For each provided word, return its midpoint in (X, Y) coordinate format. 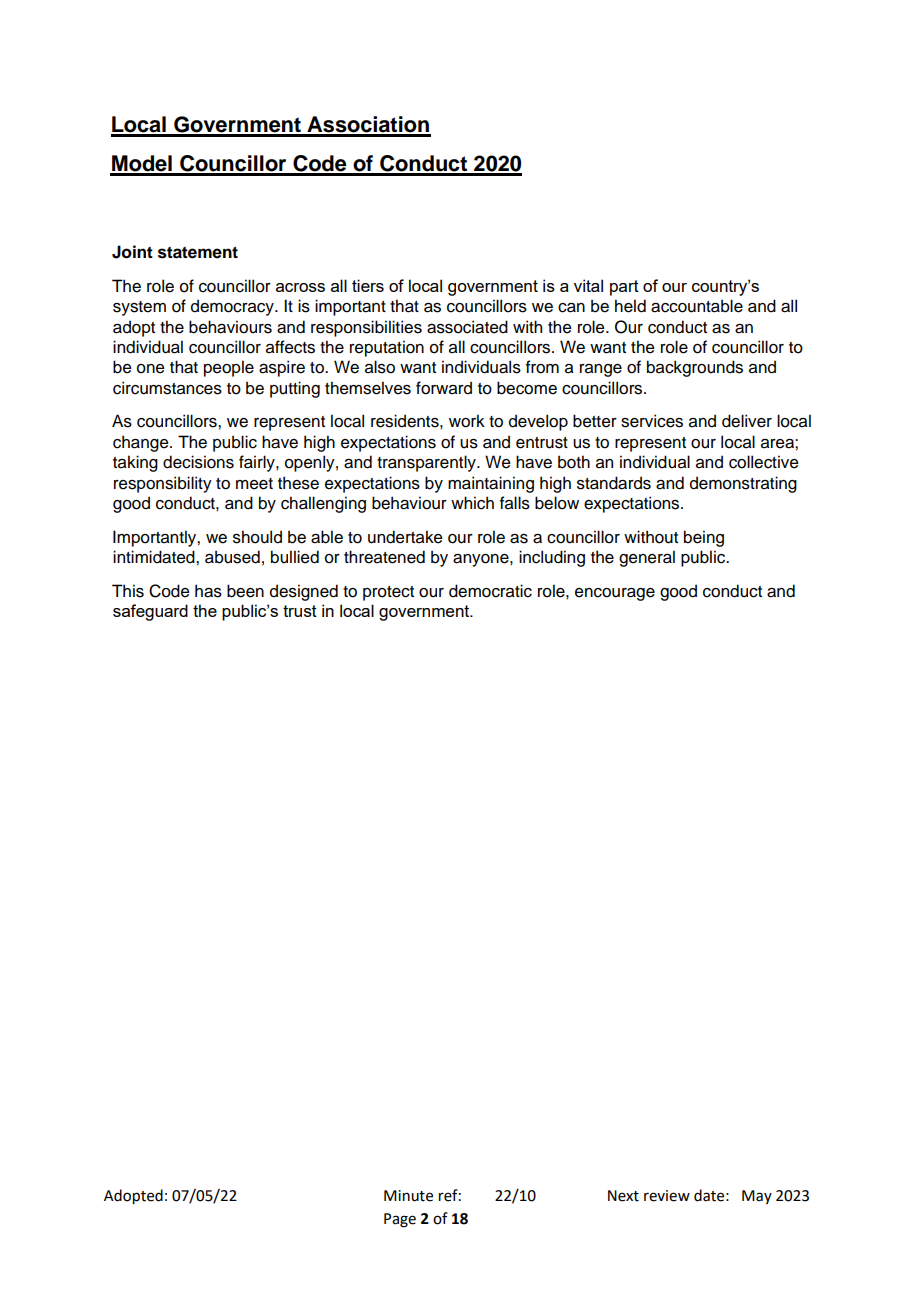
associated (467, 327)
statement (198, 252)
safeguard (150, 612)
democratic (490, 591)
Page (400, 1220)
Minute (408, 1196)
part (624, 288)
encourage (615, 594)
